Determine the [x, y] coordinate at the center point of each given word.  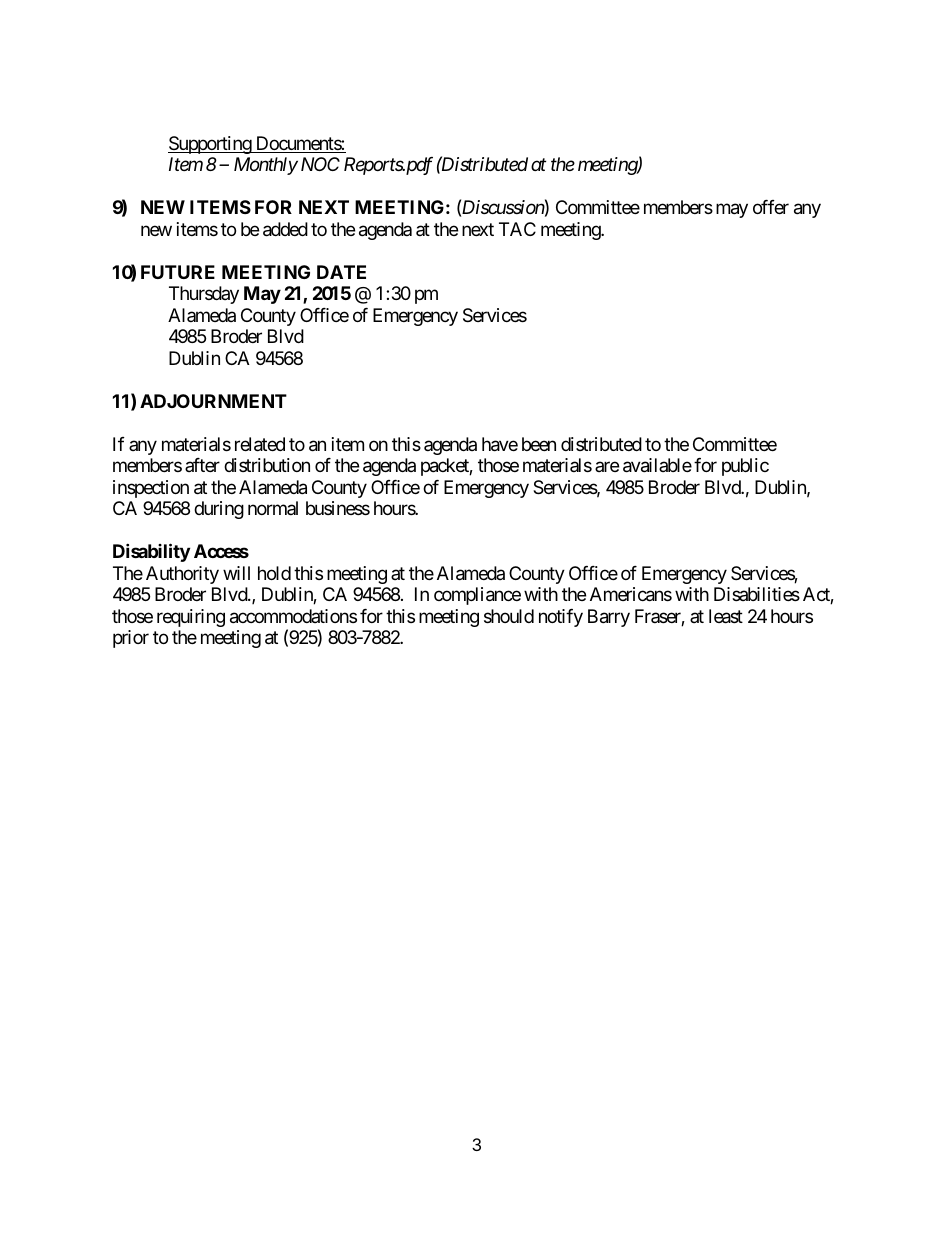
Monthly [266, 166]
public [745, 467]
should [509, 616]
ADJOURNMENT [213, 401]
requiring [191, 618]
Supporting [210, 145]
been [539, 444]
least [726, 616]
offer [771, 207]
